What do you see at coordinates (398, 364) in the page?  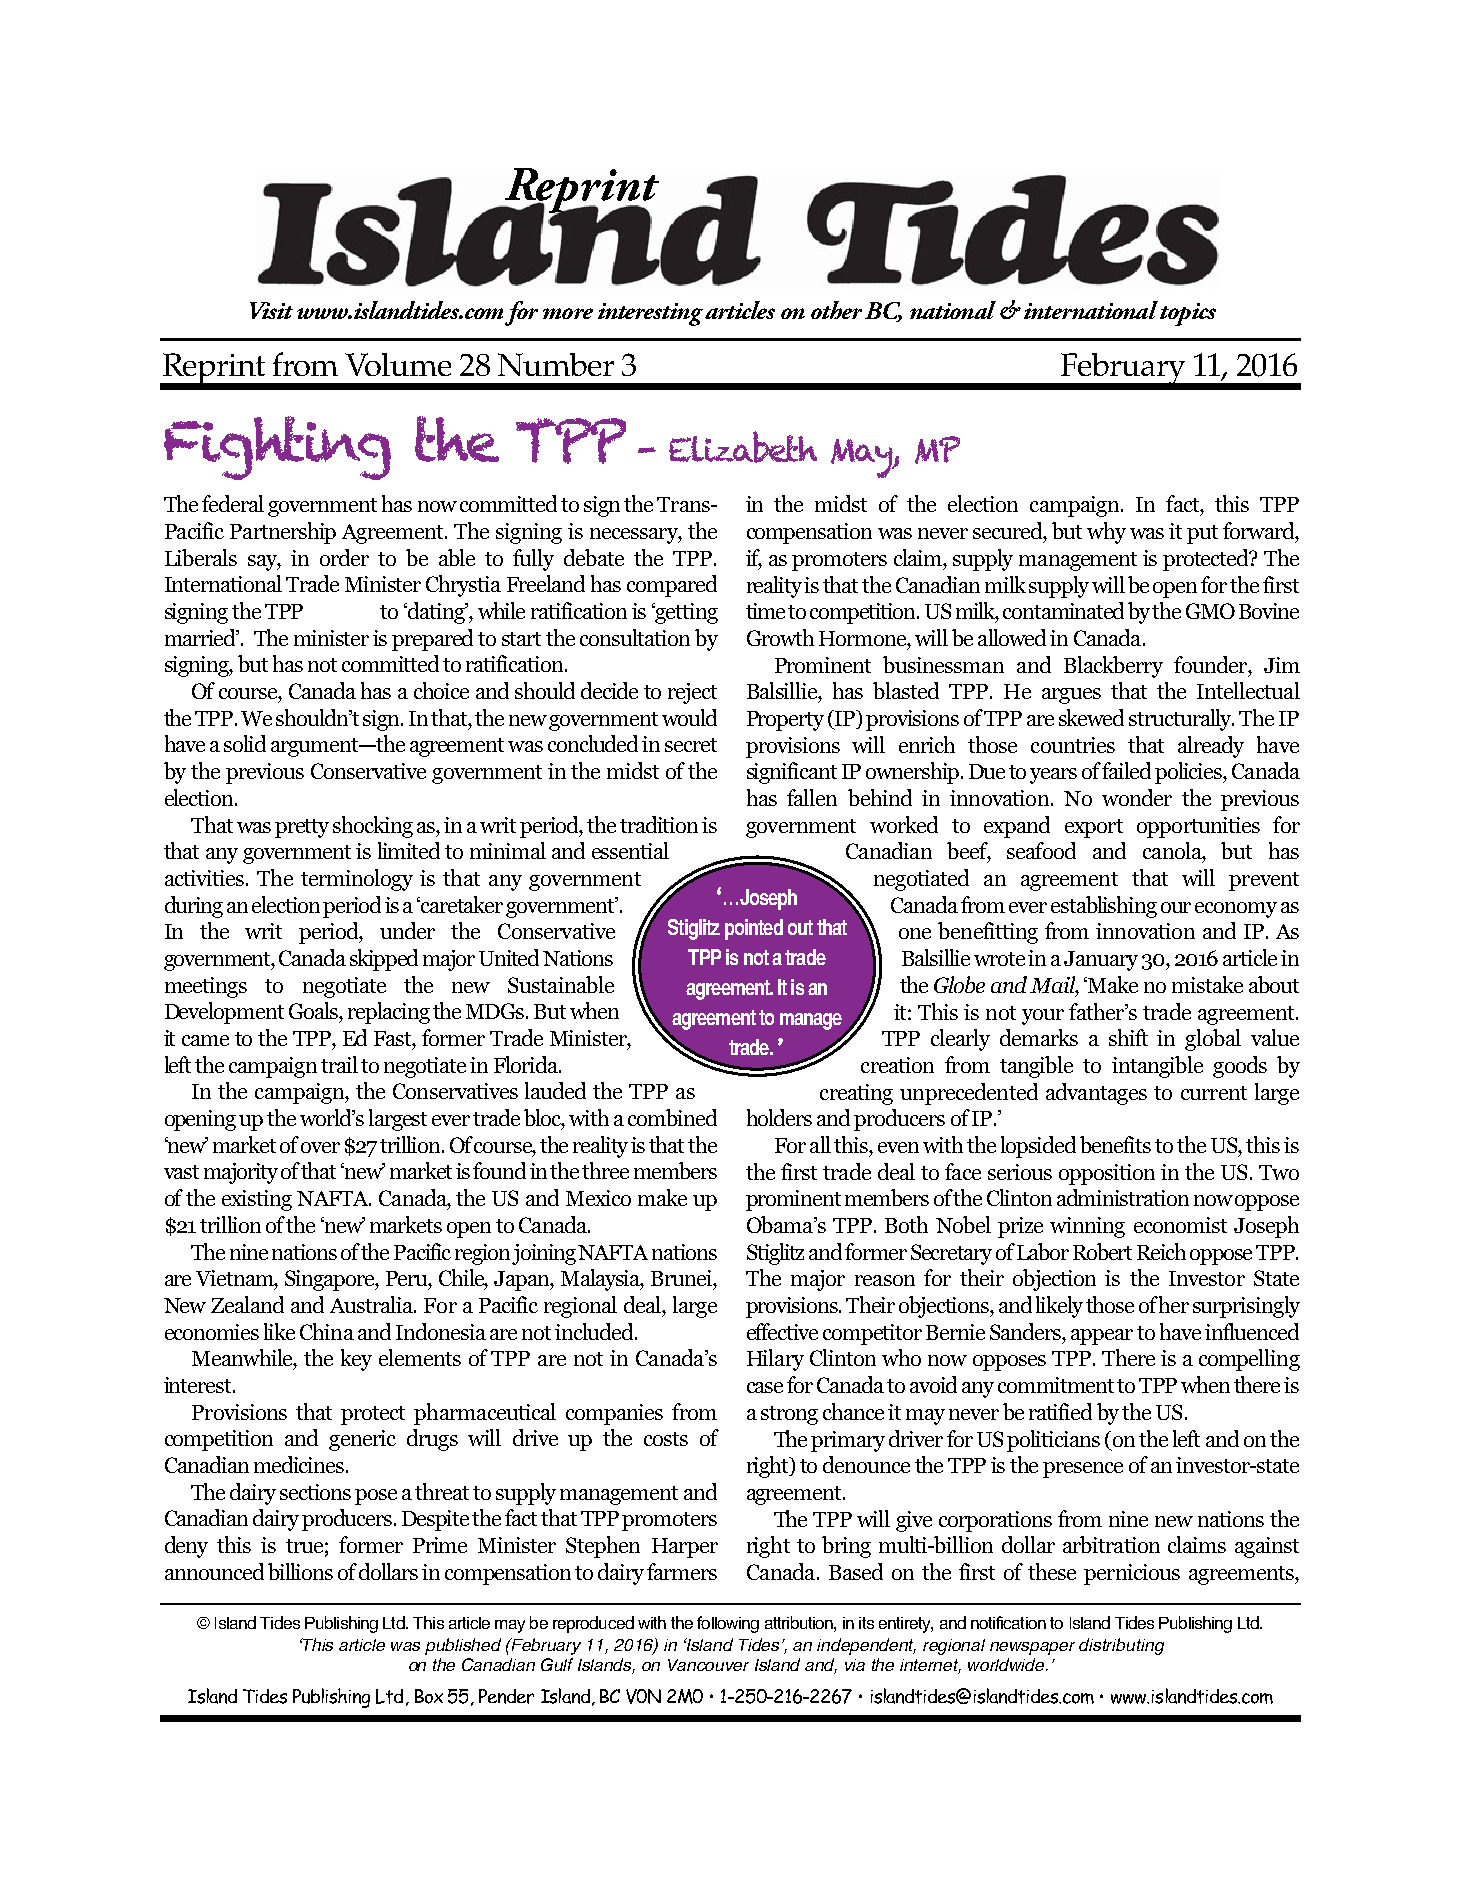 I see `Volume` at bounding box center [398, 364].
